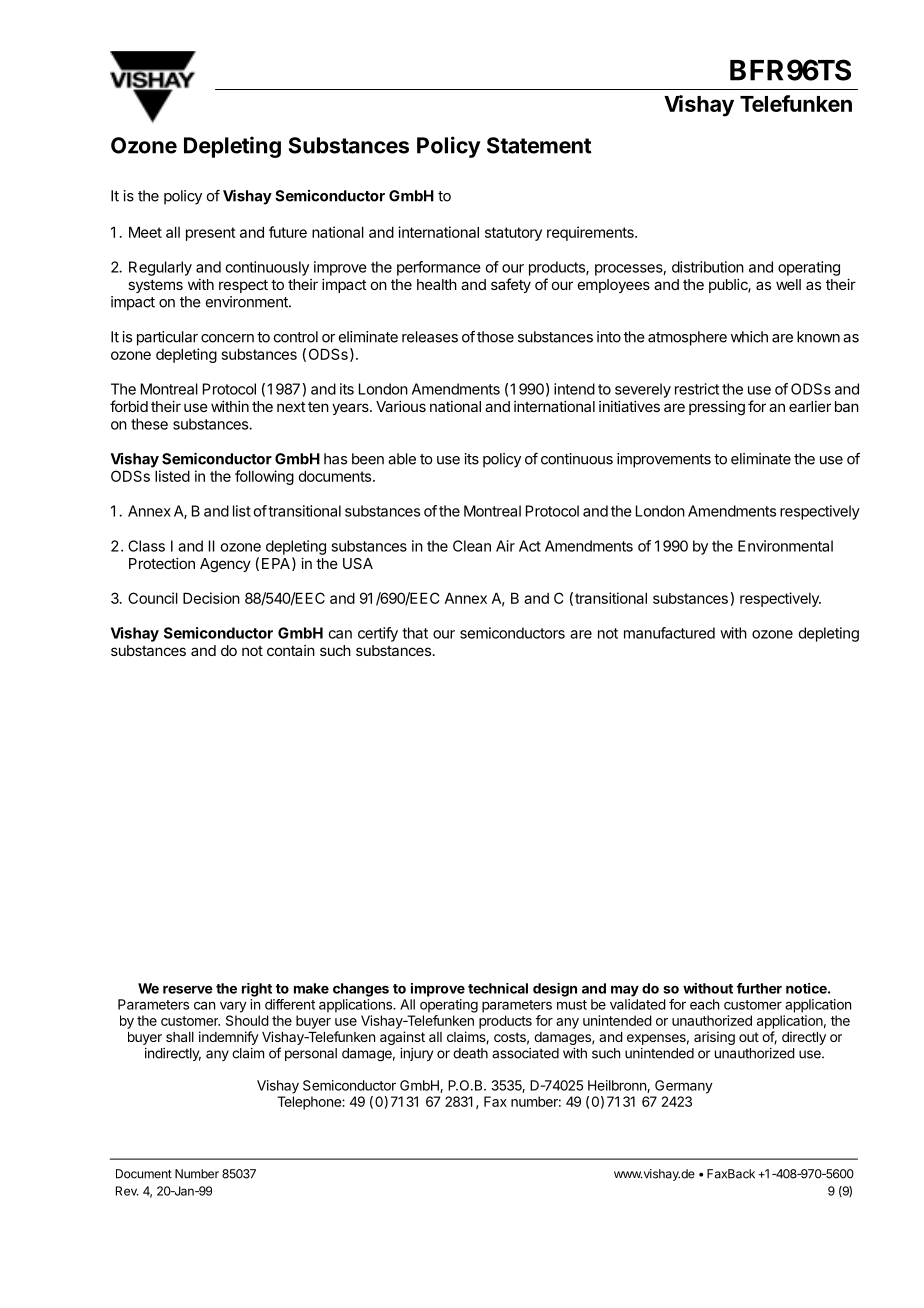 This screenshot has width=924, height=1308. What do you see at coordinates (498, 988) in the screenshot?
I see `technical` at bounding box center [498, 988].
